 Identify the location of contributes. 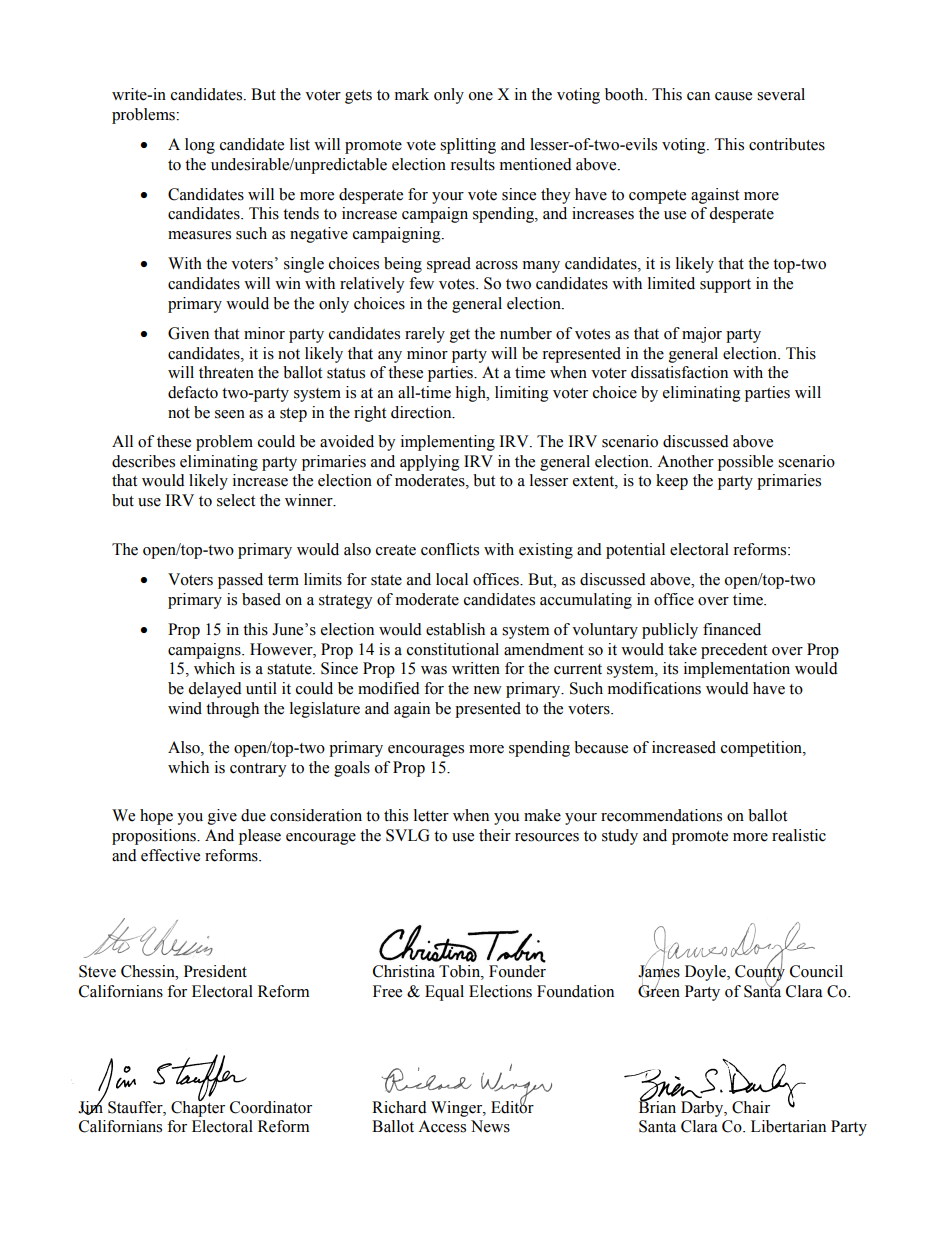
(787, 144).
